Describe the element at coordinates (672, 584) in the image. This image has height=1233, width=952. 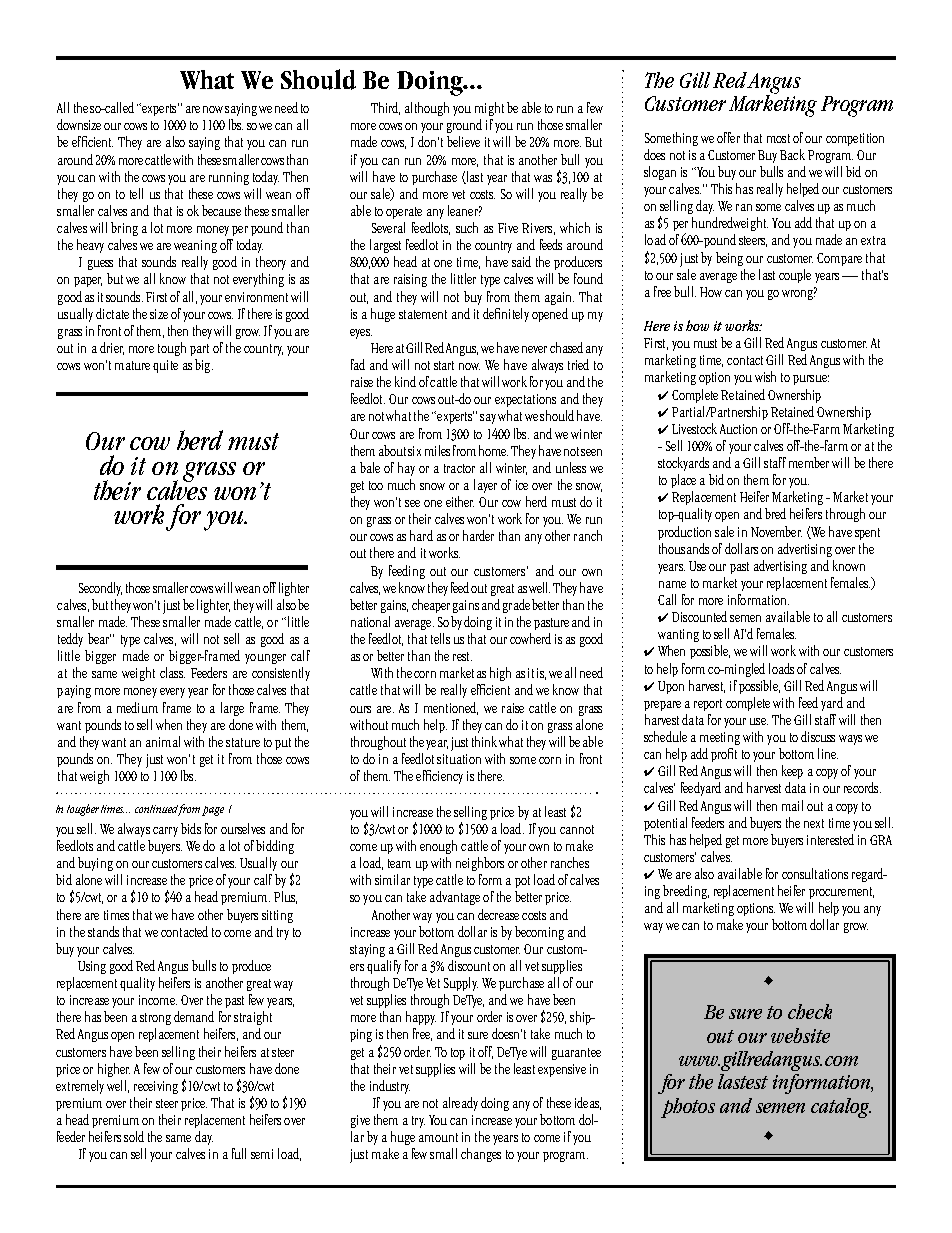
I see `name` at that location.
